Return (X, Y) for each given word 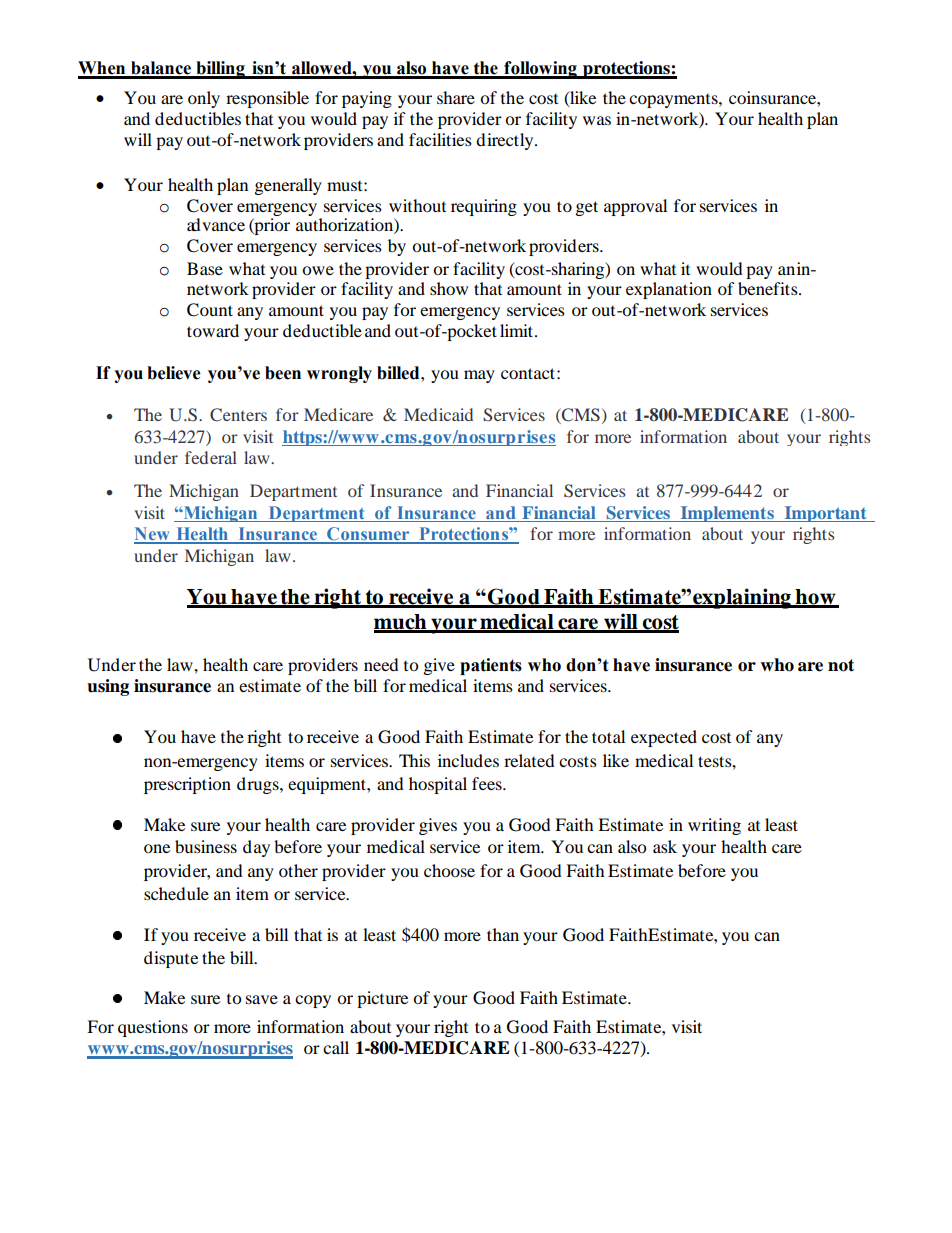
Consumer (368, 535)
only (204, 99)
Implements (727, 514)
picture (382, 999)
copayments (674, 101)
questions (153, 1028)
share (456, 97)
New (153, 535)
